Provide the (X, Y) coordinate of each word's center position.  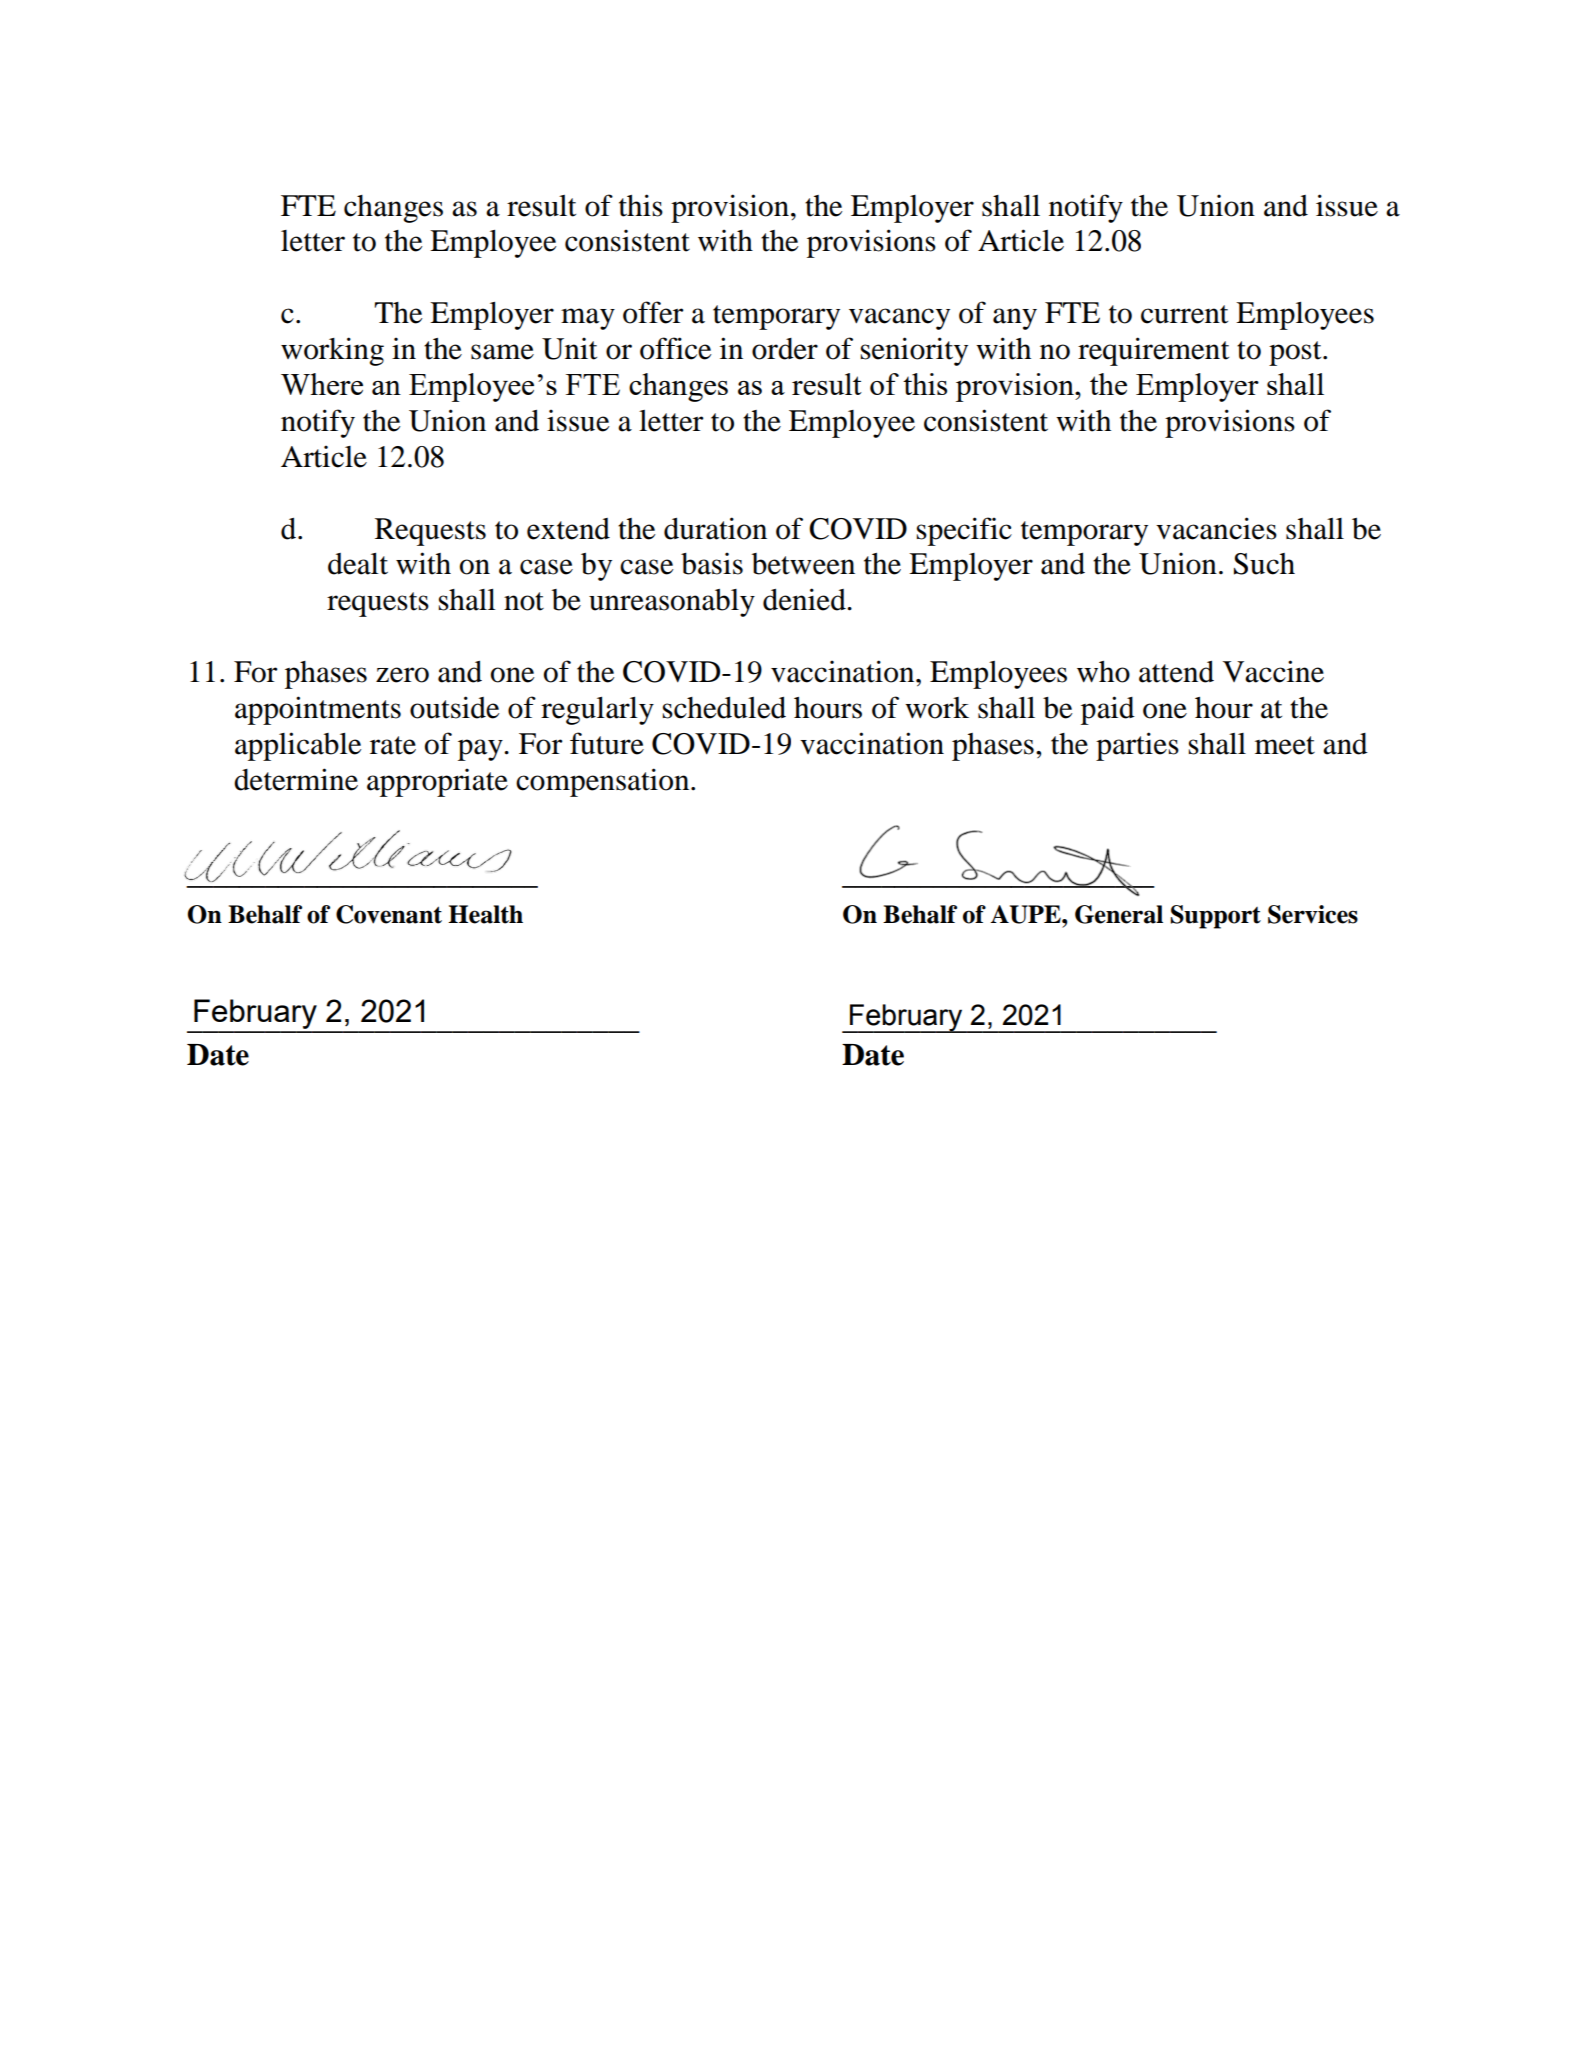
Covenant (389, 914)
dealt (358, 564)
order (785, 349)
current (1184, 314)
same (502, 352)
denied (805, 599)
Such (1264, 564)
